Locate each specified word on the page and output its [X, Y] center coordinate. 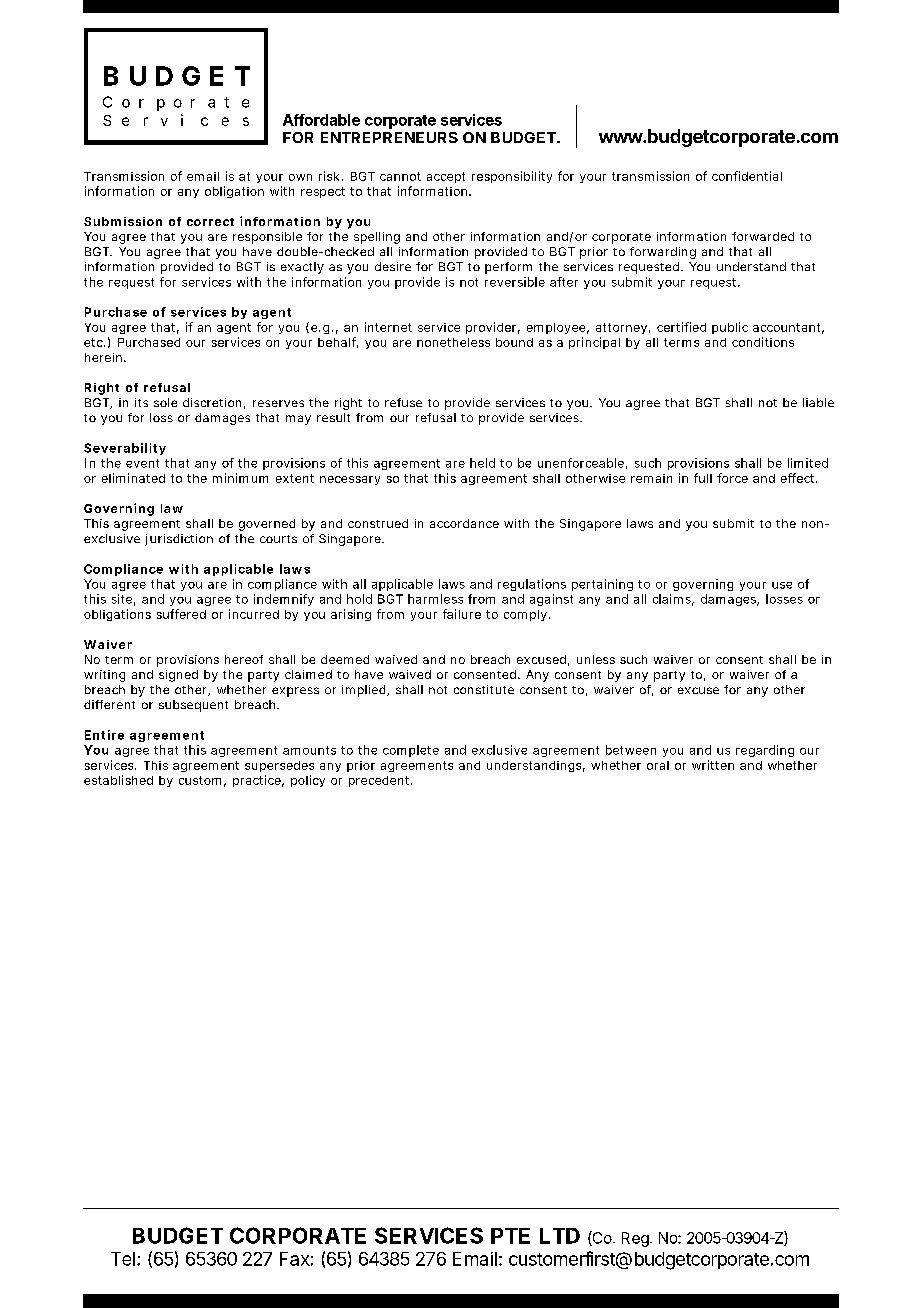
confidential [747, 176]
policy [308, 781]
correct [210, 222]
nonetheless [453, 342]
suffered [181, 614]
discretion [212, 402]
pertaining [602, 585]
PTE [510, 1236]
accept [446, 177]
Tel [123, 1259]
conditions [763, 342]
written [713, 765]
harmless [435, 599]
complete [411, 751]
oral [658, 765]
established [118, 780]
